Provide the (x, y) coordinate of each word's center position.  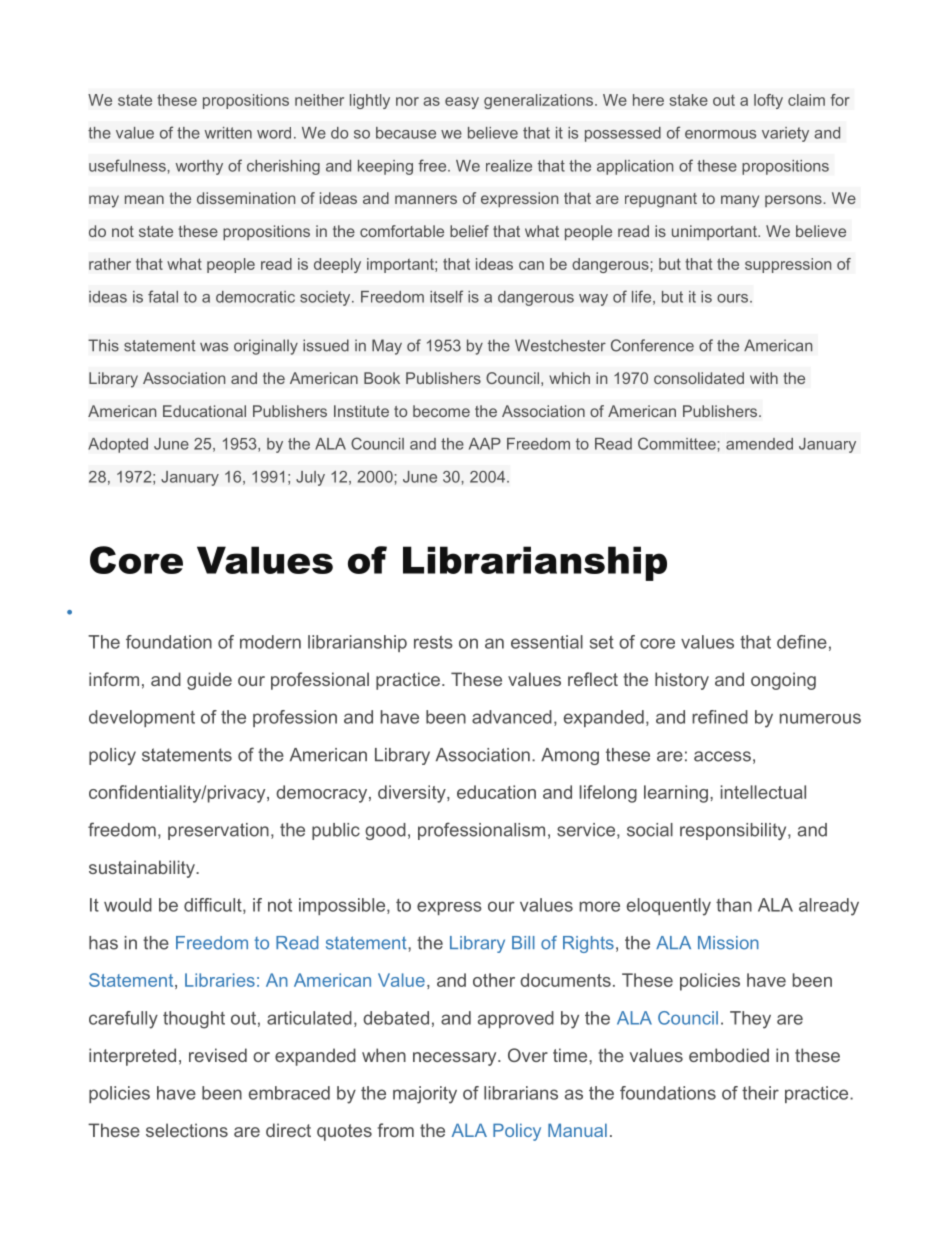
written (228, 133)
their (760, 1093)
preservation (218, 831)
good (385, 831)
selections (187, 1130)
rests (433, 642)
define (802, 642)
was (214, 347)
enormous (720, 134)
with (764, 378)
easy (462, 103)
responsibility (734, 831)
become (441, 411)
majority (425, 1095)
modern (270, 642)
